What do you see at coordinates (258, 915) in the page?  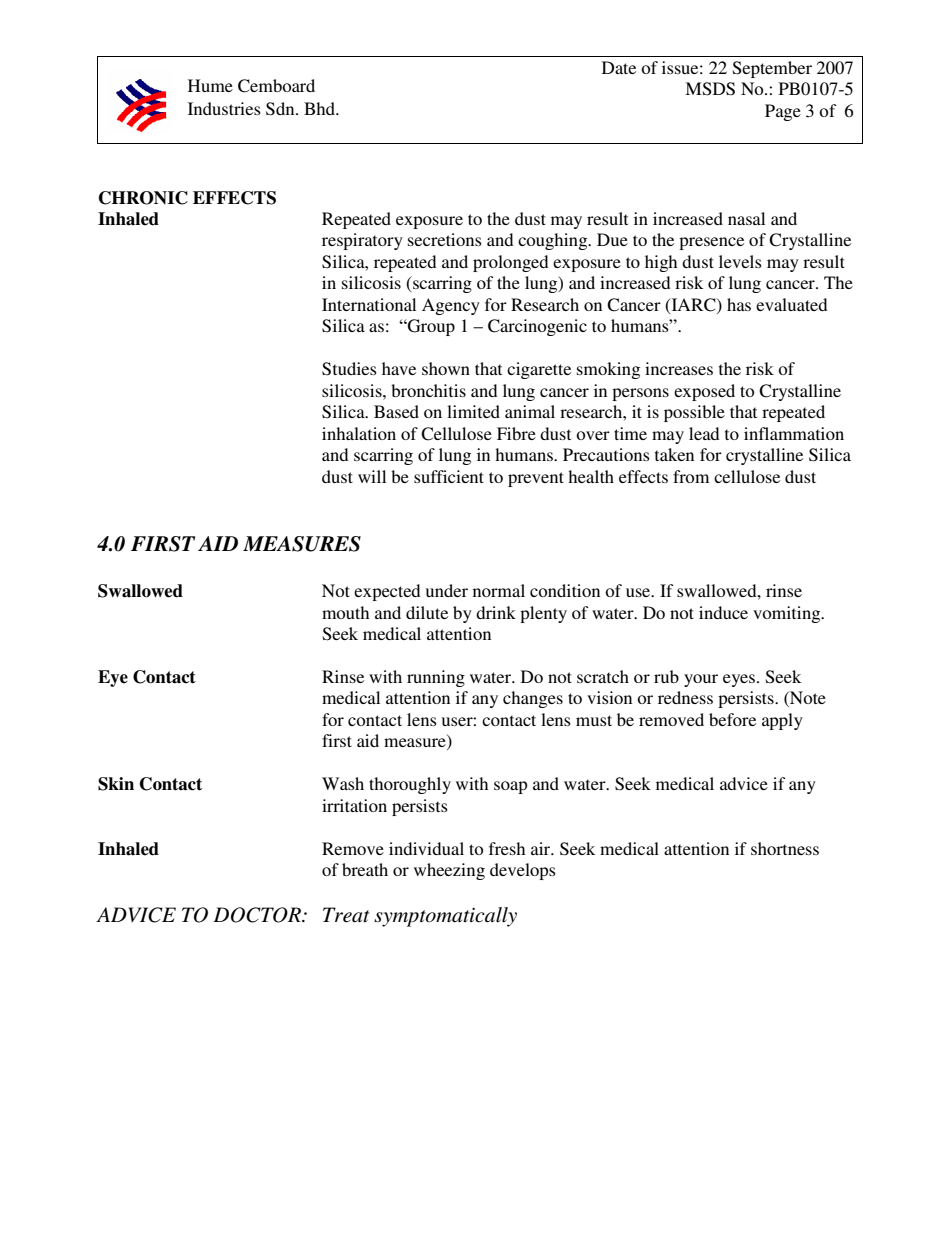 I see `DOCTOR` at bounding box center [258, 915].
